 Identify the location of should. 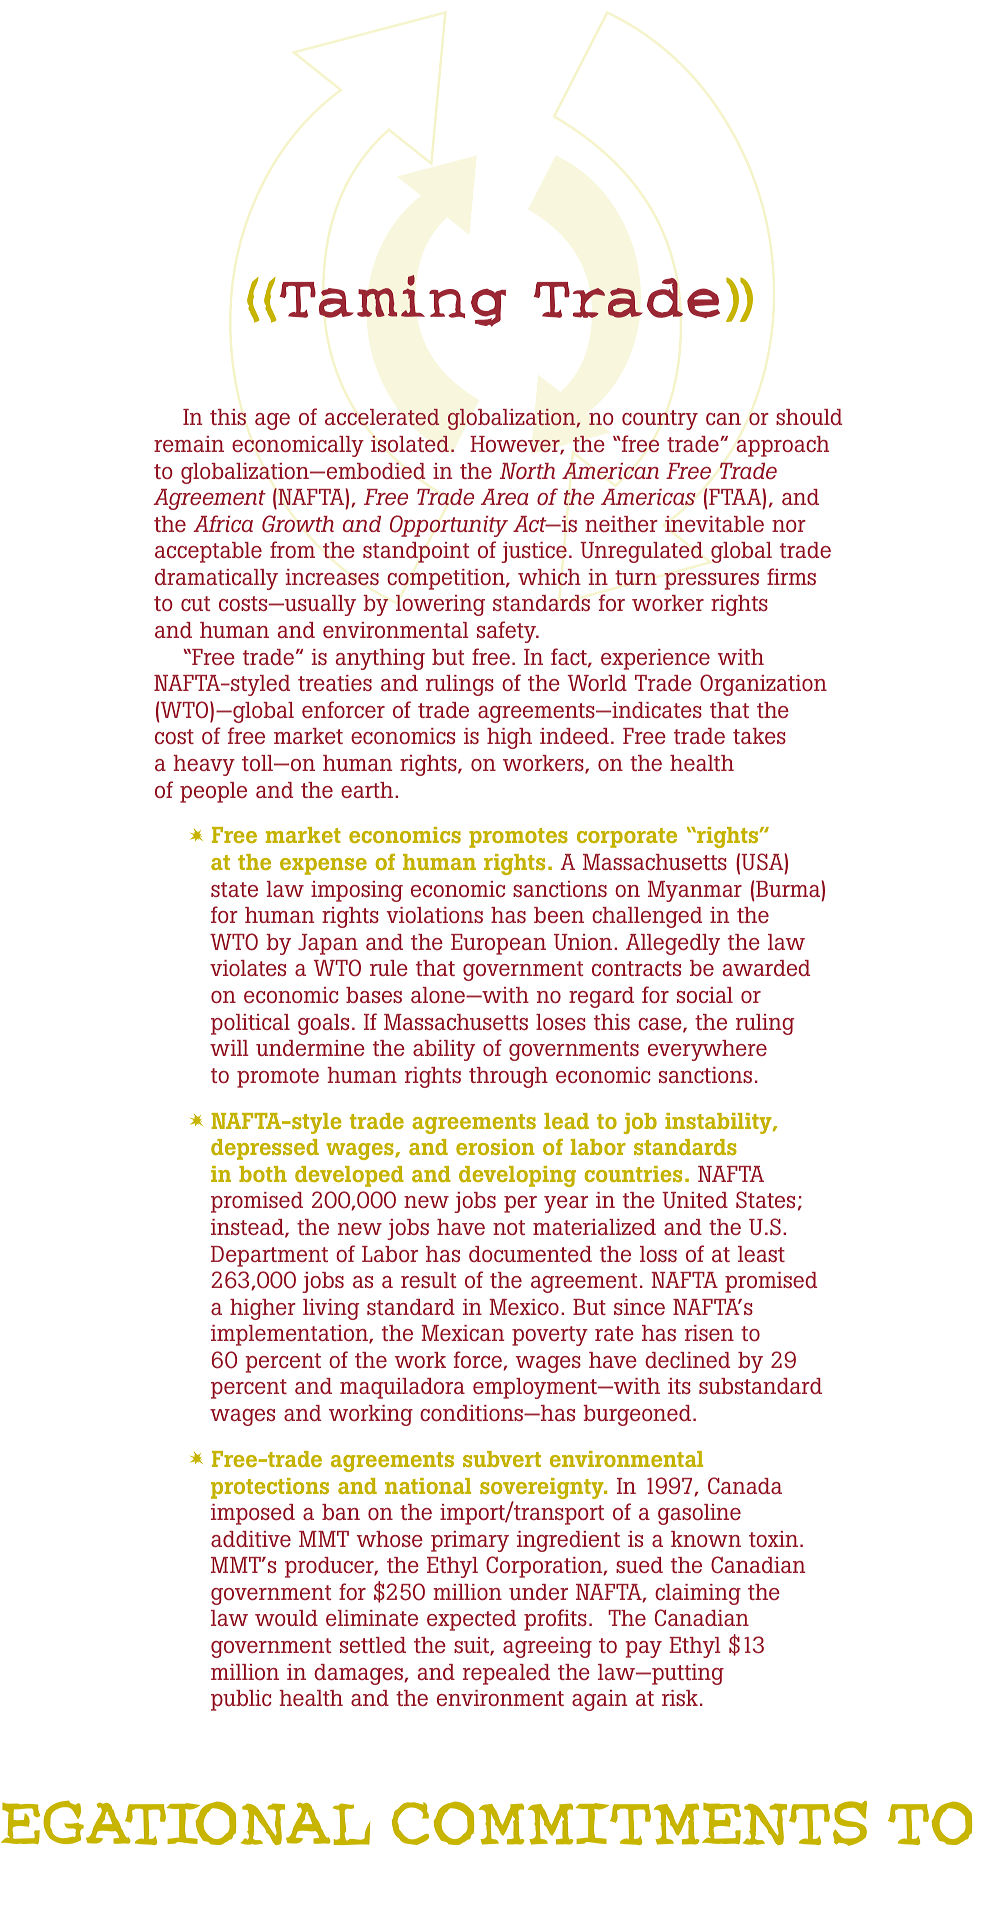
(809, 417).
